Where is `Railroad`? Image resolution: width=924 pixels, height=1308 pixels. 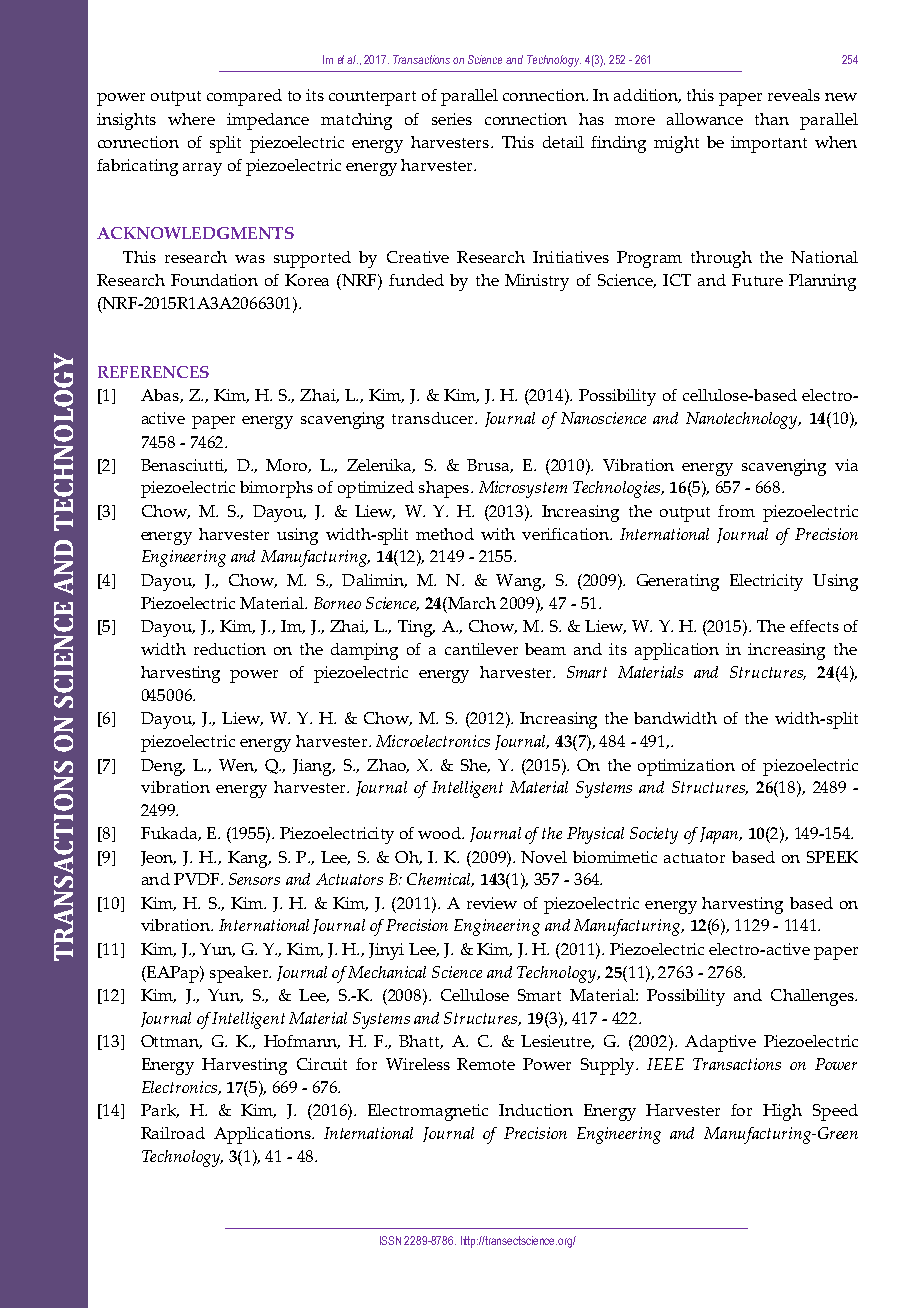
Railroad is located at coordinates (173, 1133).
